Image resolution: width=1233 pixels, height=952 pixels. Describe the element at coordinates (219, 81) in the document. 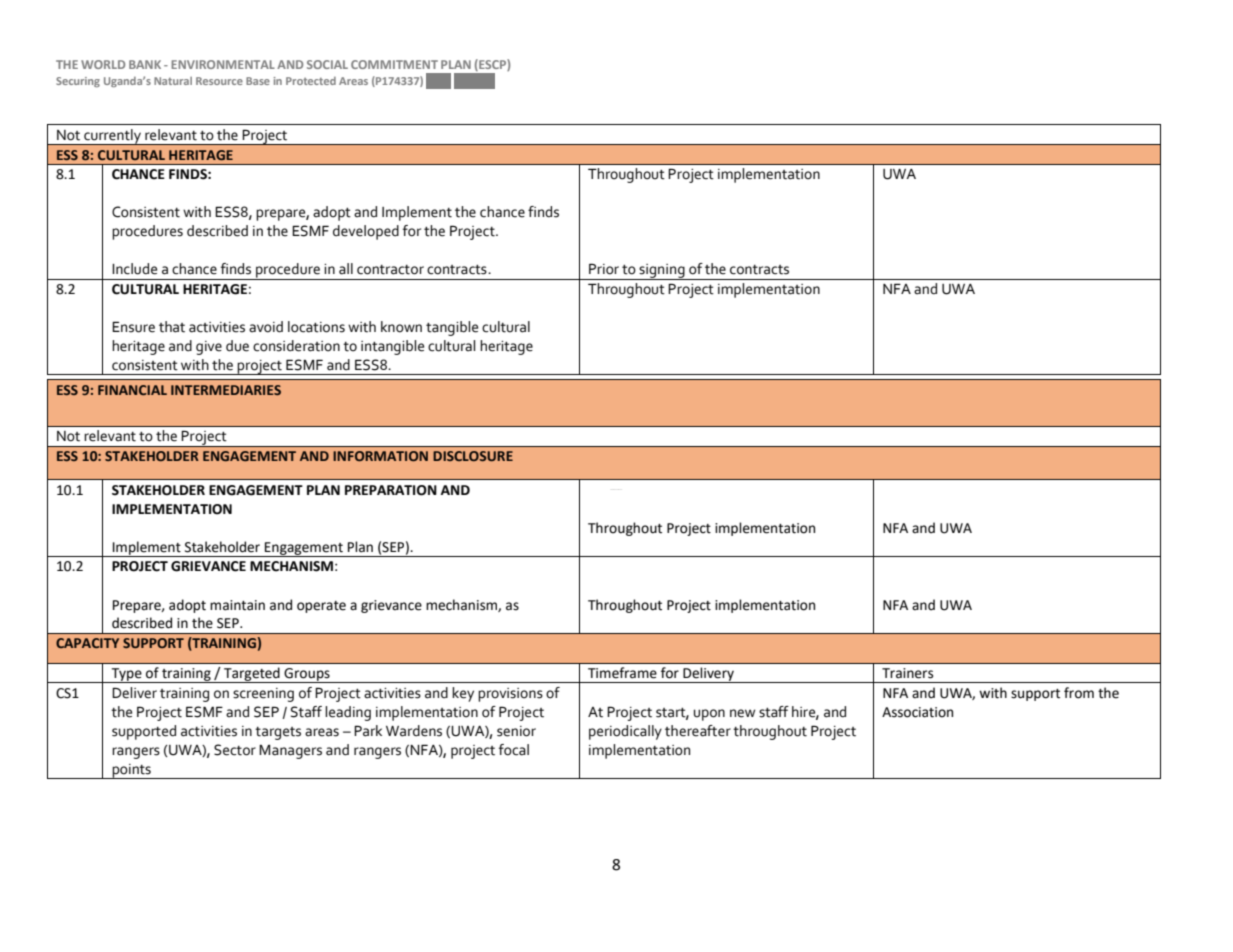

I see `Resource` at that location.
